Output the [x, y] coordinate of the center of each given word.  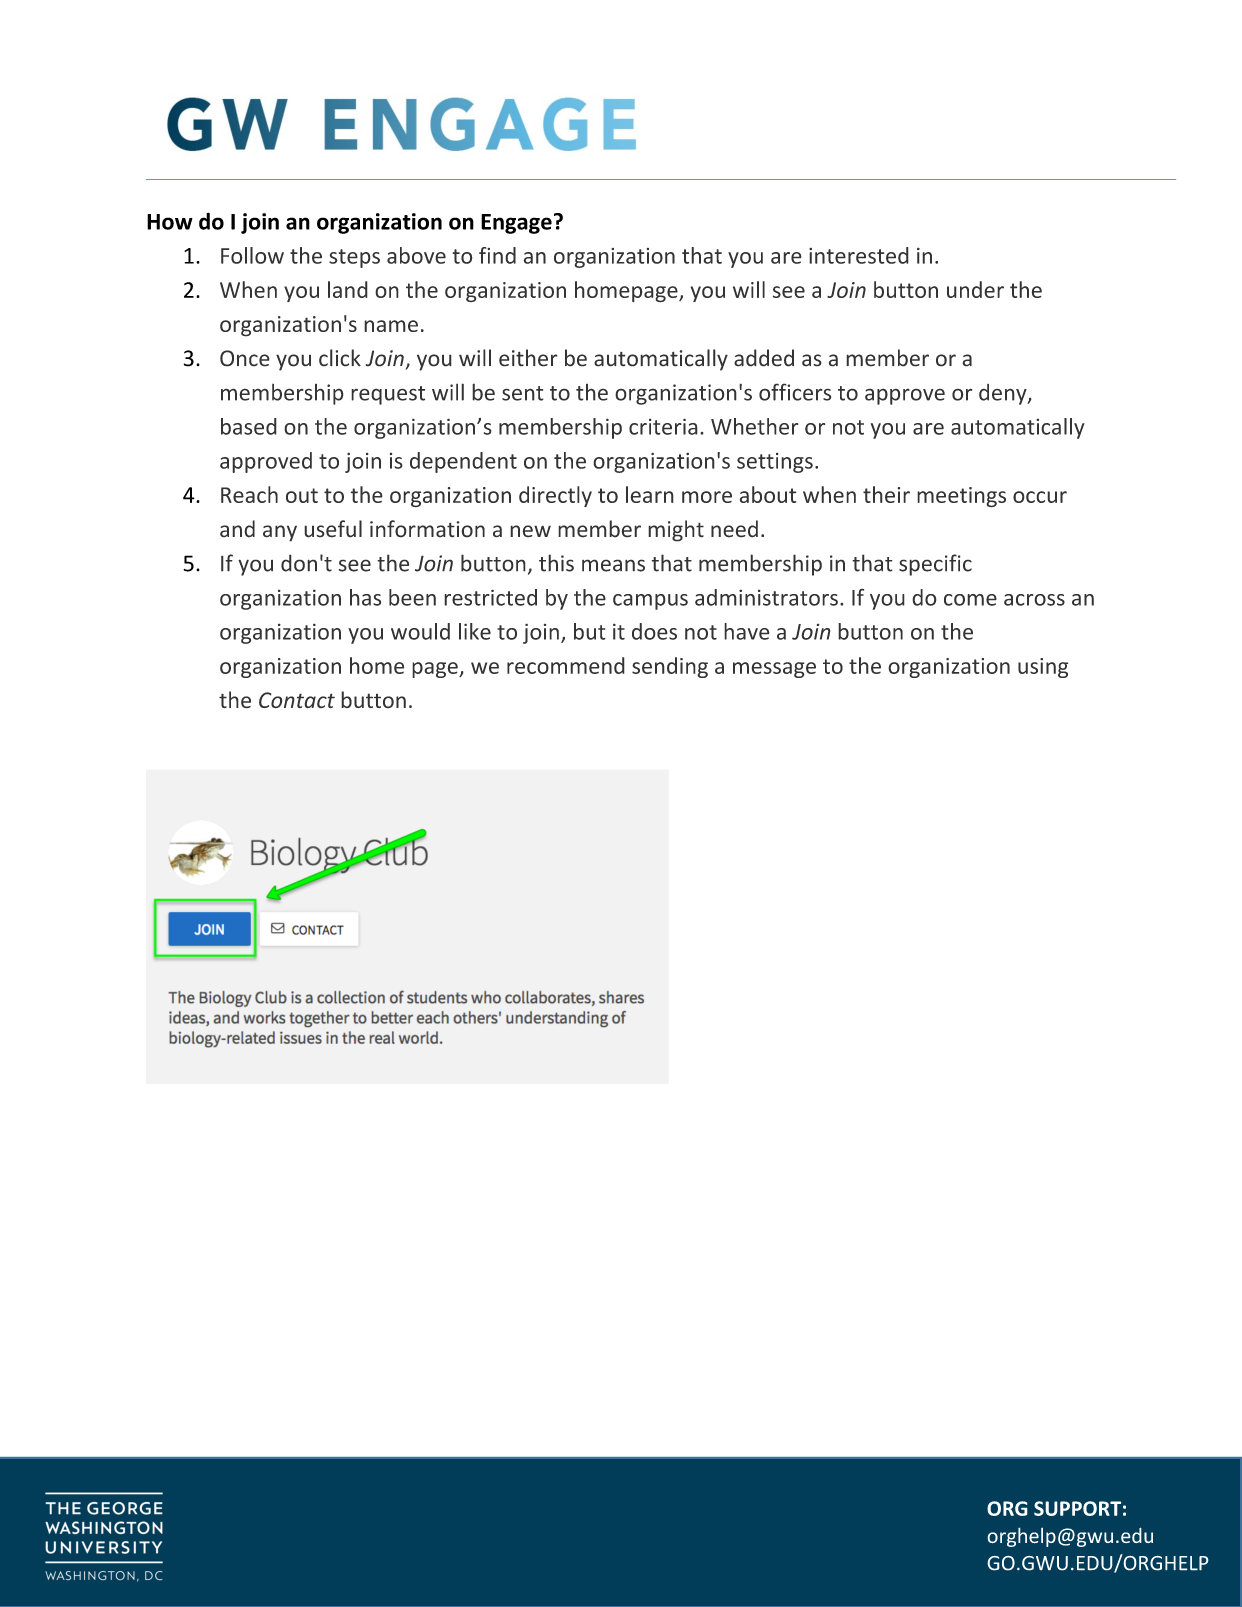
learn [650, 494]
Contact [297, 700]
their [886, 494]
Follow [252, 255]
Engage [516, 224]
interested [859, 255]
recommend [566, 665]
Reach [249, 494]
